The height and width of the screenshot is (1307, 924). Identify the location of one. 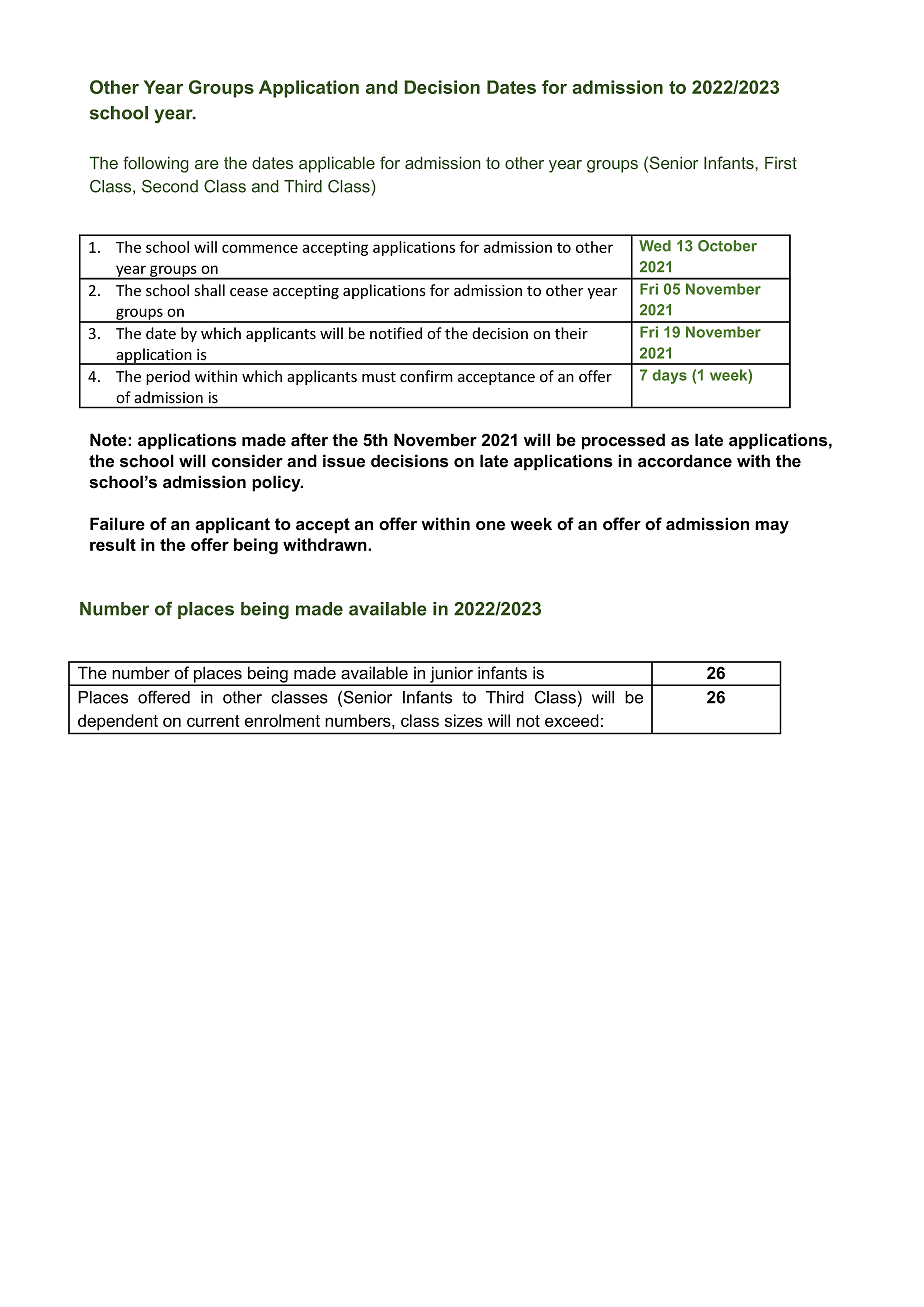
(490, 526).
